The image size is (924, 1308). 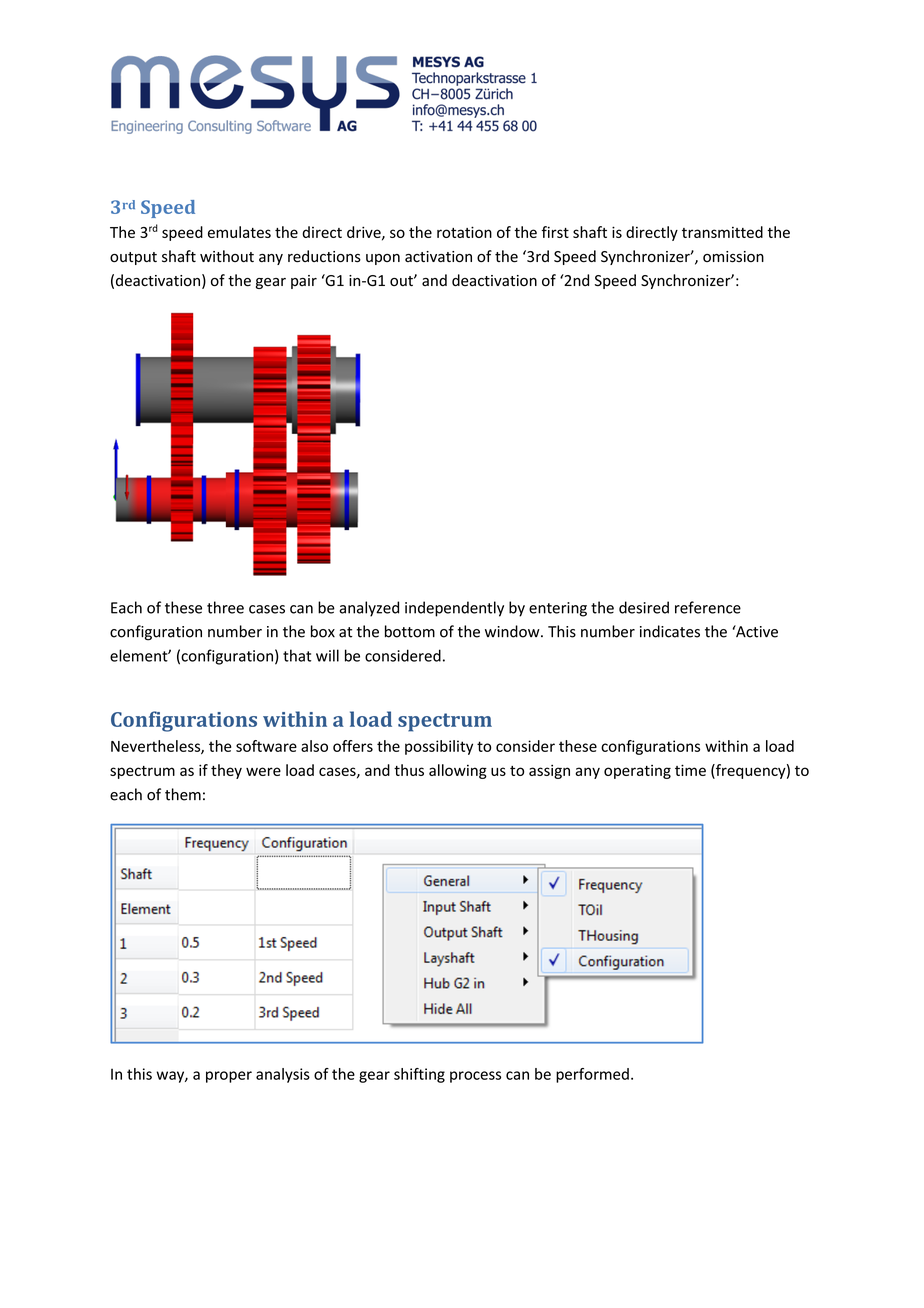 What do you see at coordinates (644, 607) in the screenshot?
I see `desired` at bounding box center [644, 607].
